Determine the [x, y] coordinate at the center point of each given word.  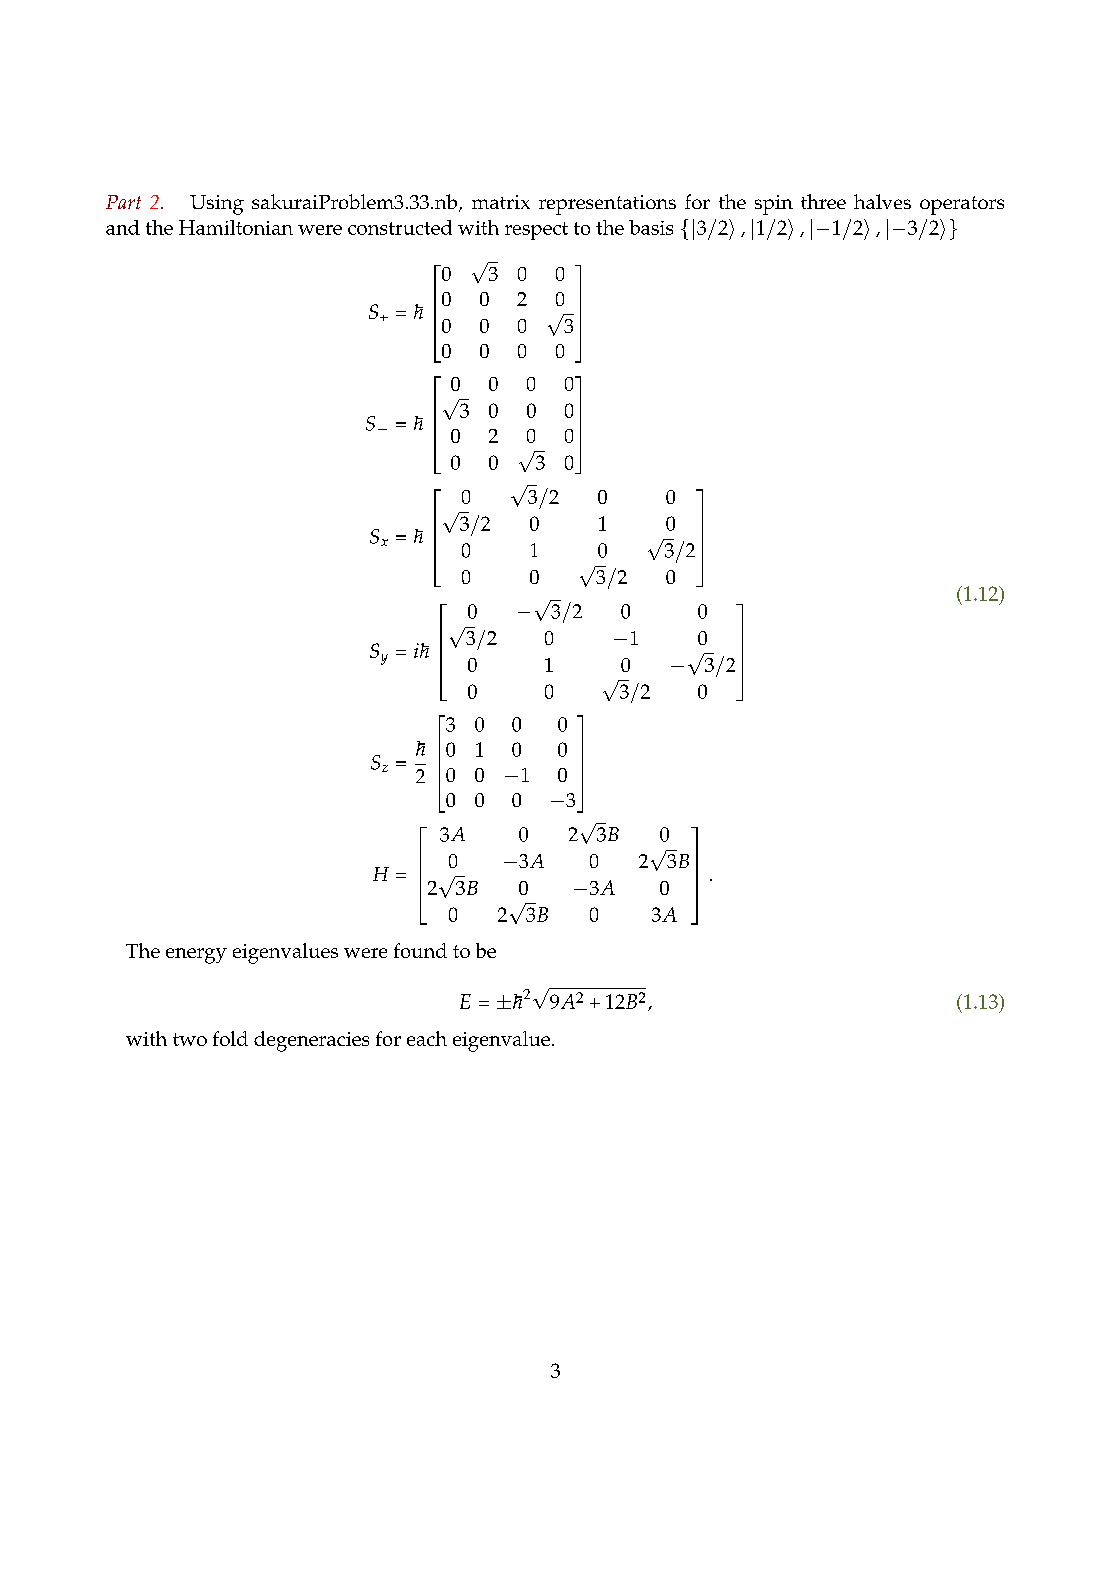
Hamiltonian [236, 227]
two [190, 1039]
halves [882, 201]
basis [651, 227]
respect [536, 231]
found [420, 950]
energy [196, 956]
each [427, 1038]
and [123, 227]
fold [230, 1038]
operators [962, 205]
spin [774, 205]
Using [217, 205]
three [823, 201]
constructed [400, 227]
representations [607, 205]
